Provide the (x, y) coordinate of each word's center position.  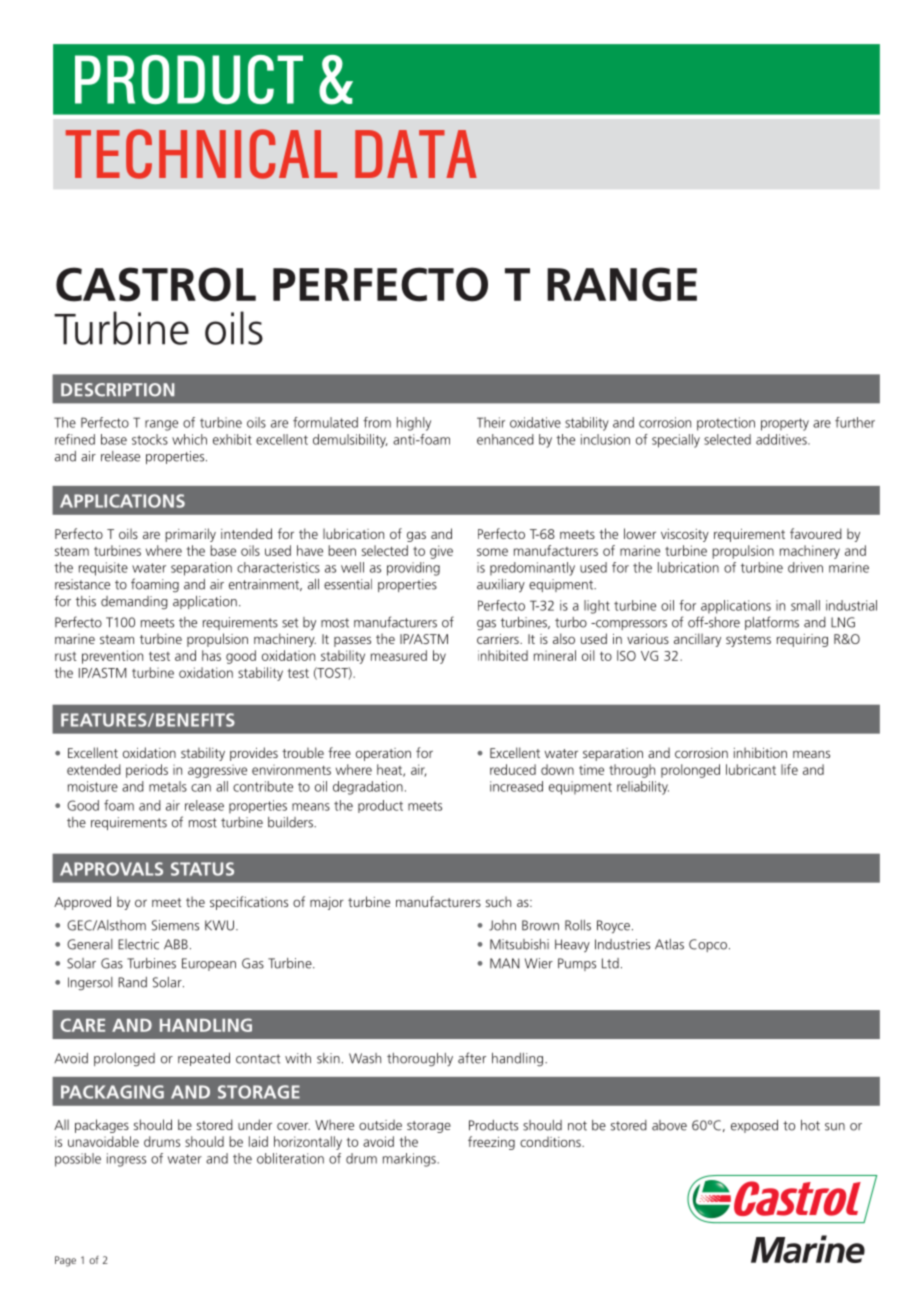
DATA (416, 154)
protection (726, 424)
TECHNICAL (201, 154)
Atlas (669, 944)
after (472, 1058)
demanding (134, 603)
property (785, 424)
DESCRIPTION (117, 390)
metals (168, 786)
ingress (126, 1160)
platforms (772, 623)
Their (491, 422)
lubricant (751, 769)
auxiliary (501, 586)
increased (516, 786)
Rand (132, 982)
